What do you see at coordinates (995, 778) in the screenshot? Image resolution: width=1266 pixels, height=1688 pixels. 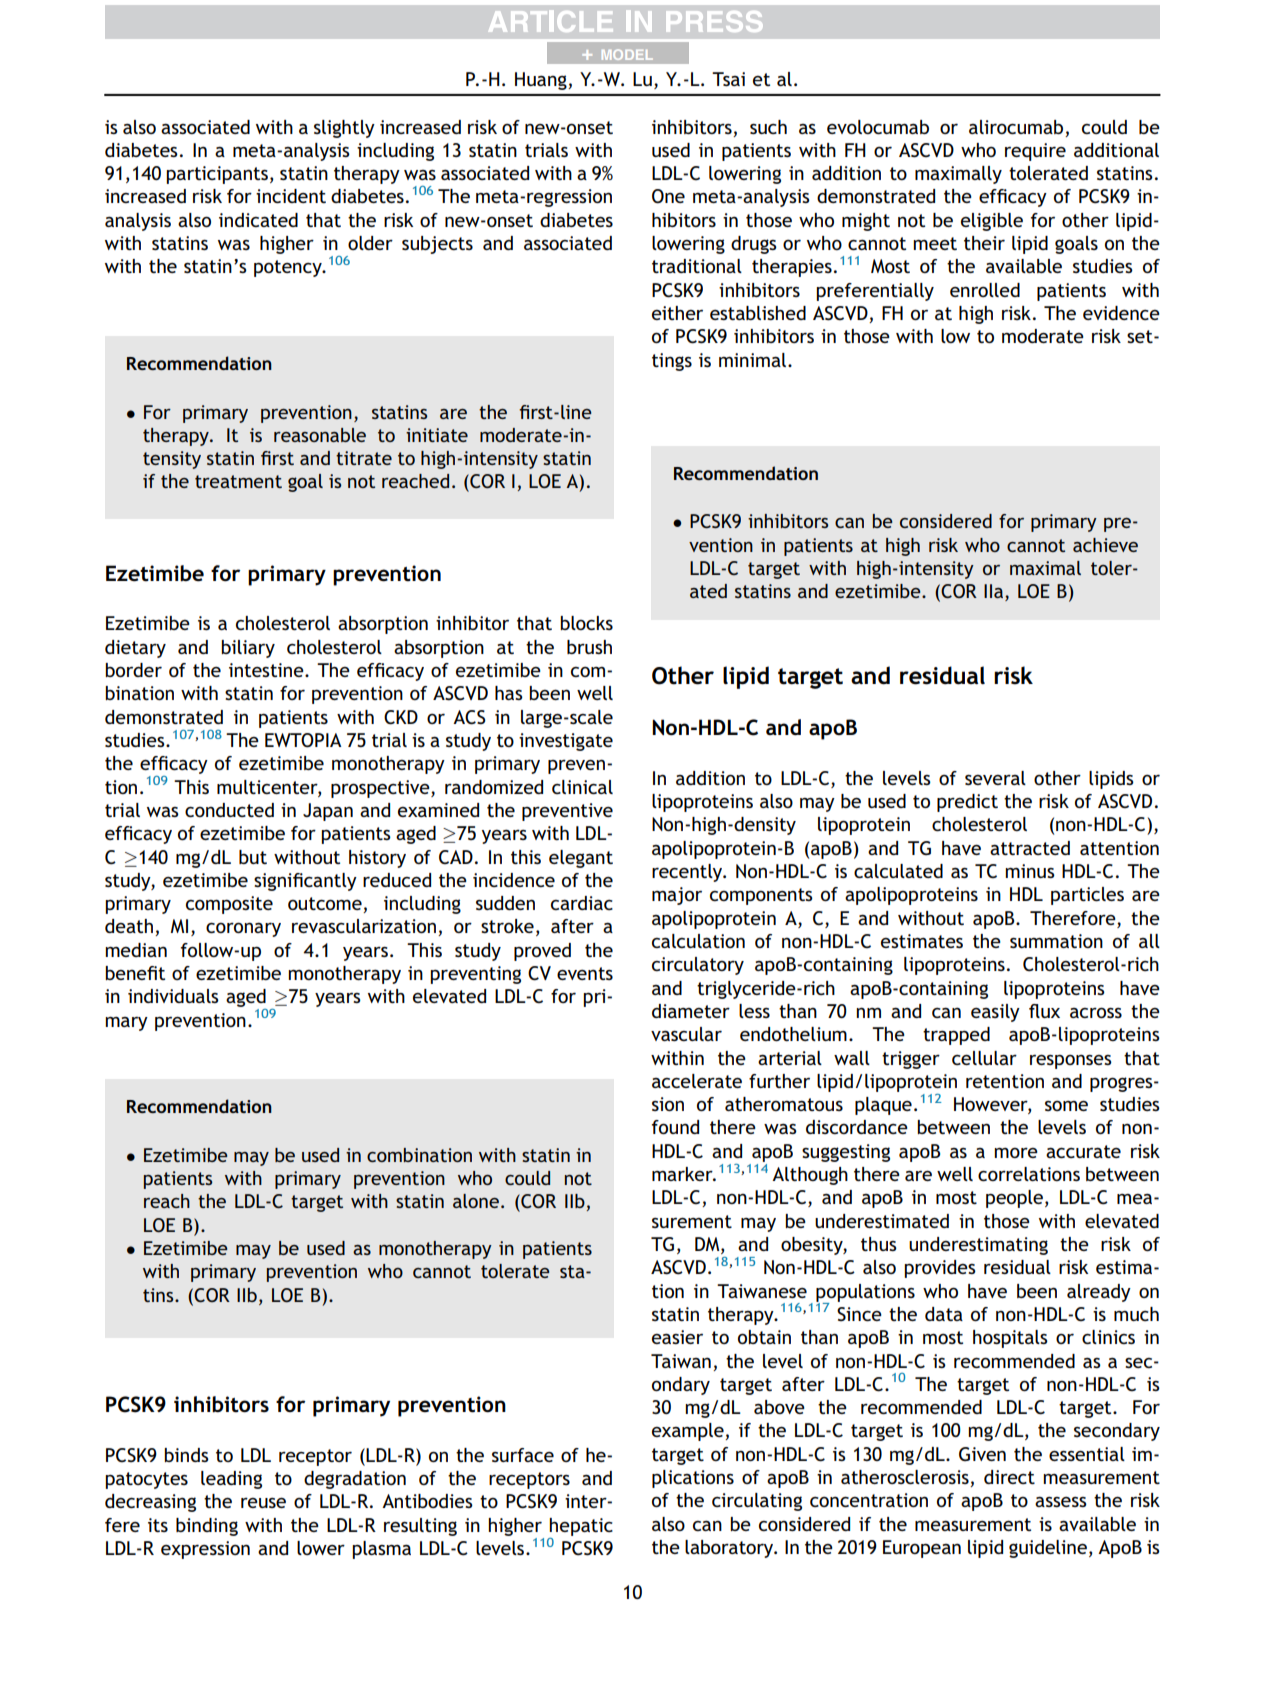 I see `several` at bounding box center [995, 778].
